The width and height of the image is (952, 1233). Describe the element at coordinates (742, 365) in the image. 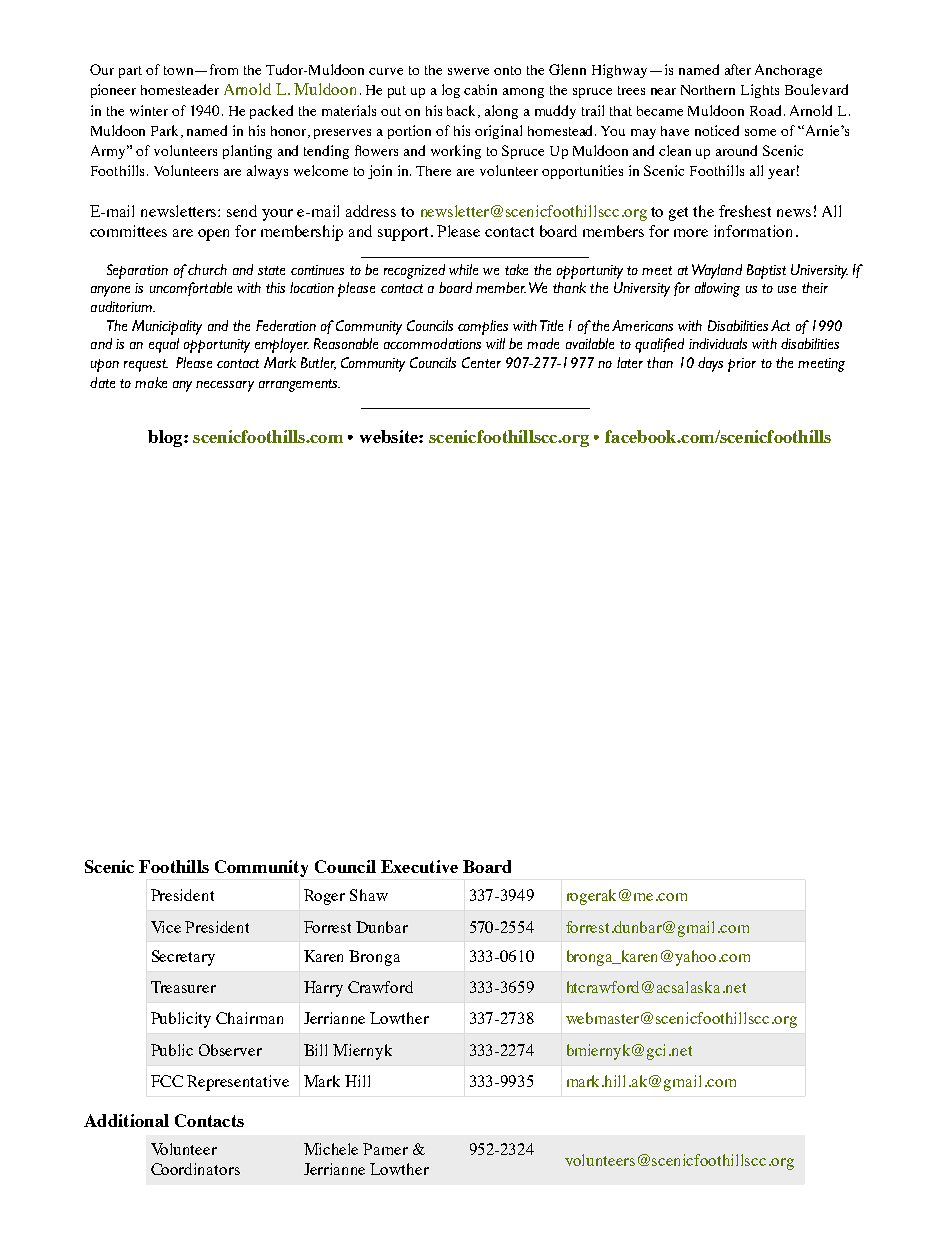

I see `prior` at that location.
